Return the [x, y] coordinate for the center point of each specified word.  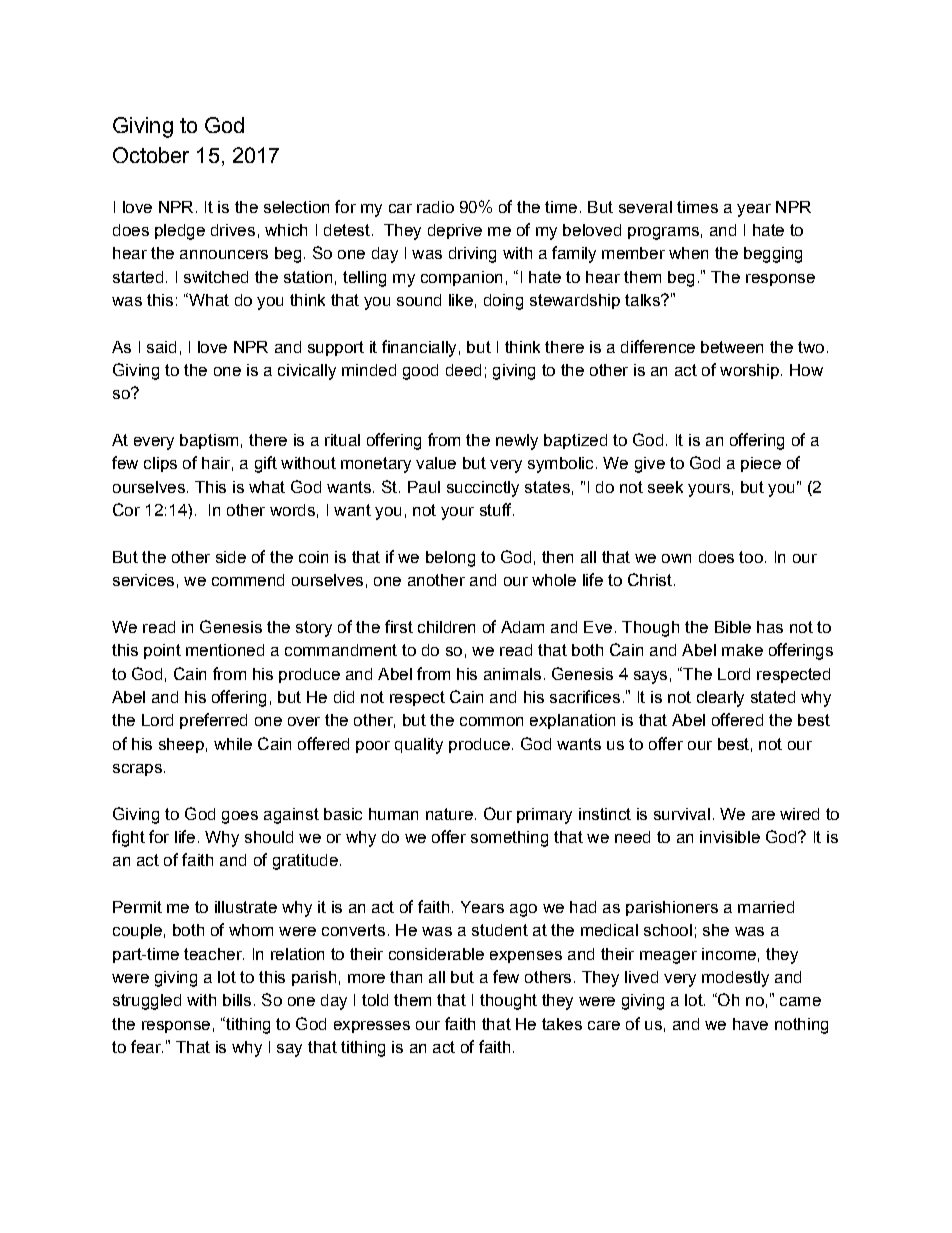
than [406, 977]
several [645, 207]
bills [237, 1000]
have [750, 1024]
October [151, 155]
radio [435, 207]
